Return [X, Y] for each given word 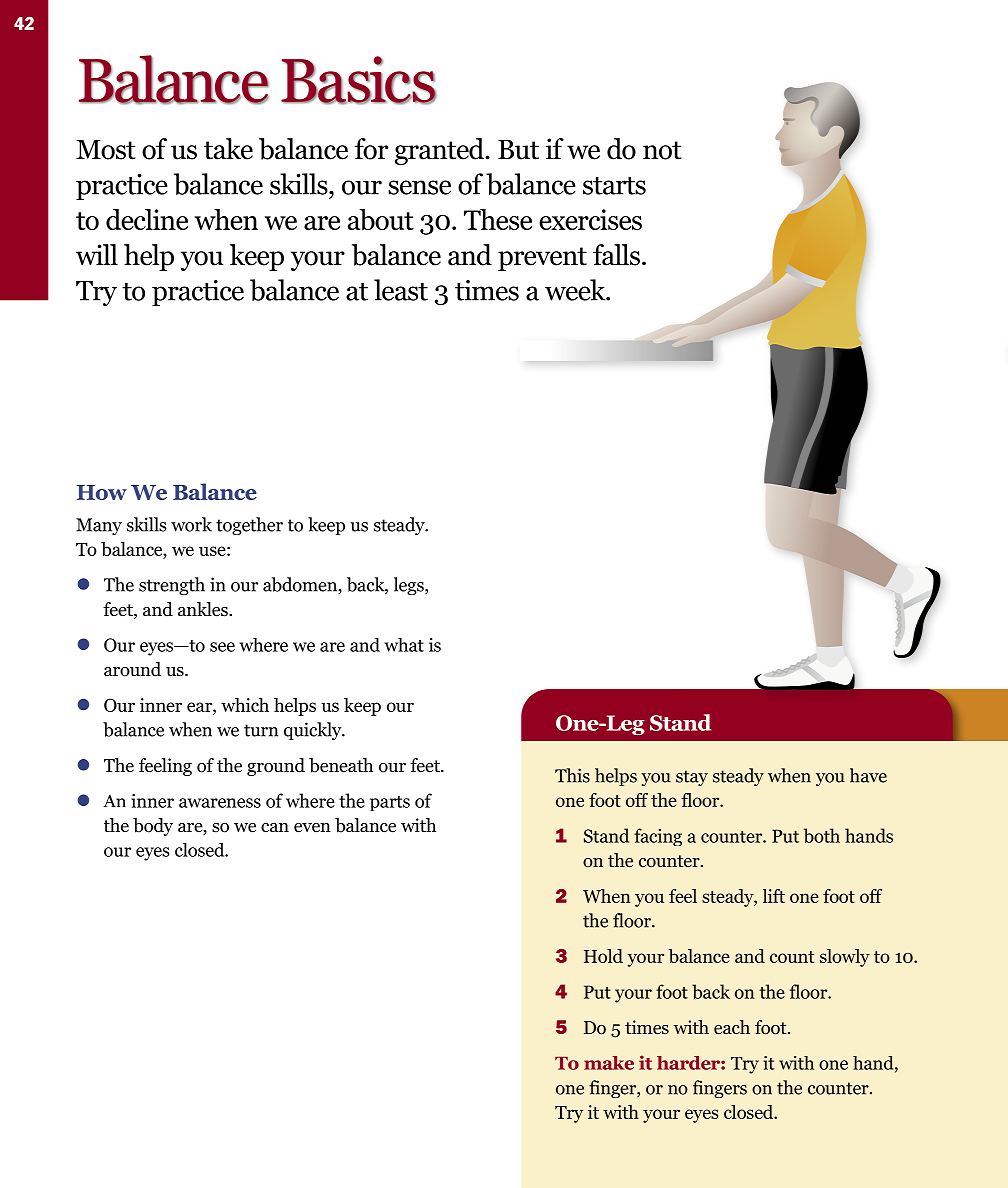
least [401, 290]
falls [616, 255]
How [102, 492]
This [572, 775]
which [245, 705]
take [228, 149]
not [662, 150]
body [153, 827]
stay [692, 778]
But [518, 150]
